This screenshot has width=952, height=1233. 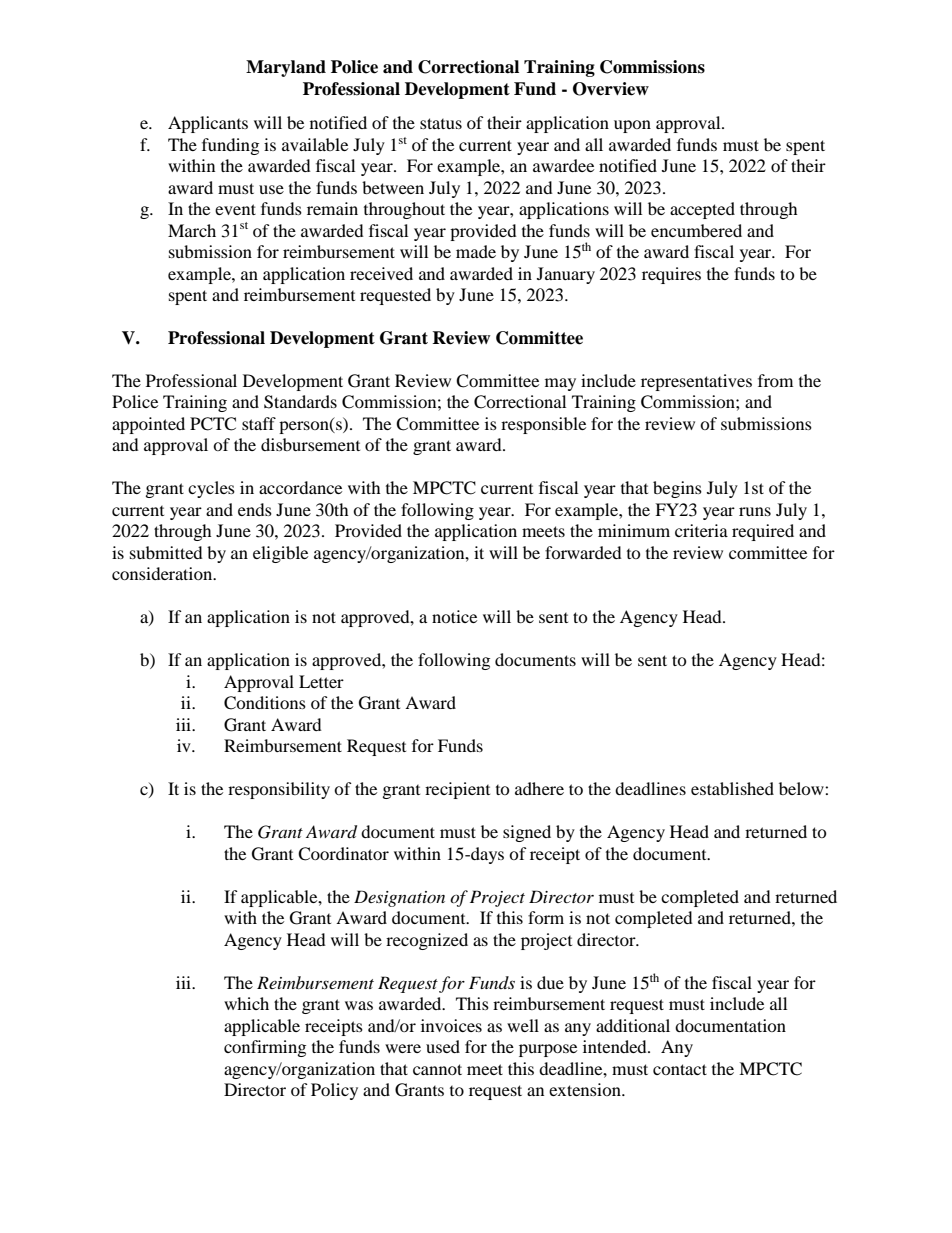 What do you see at coordinates (443, 1046) in the screenshot?
I see `used` at bounding box center [443, 1046].
